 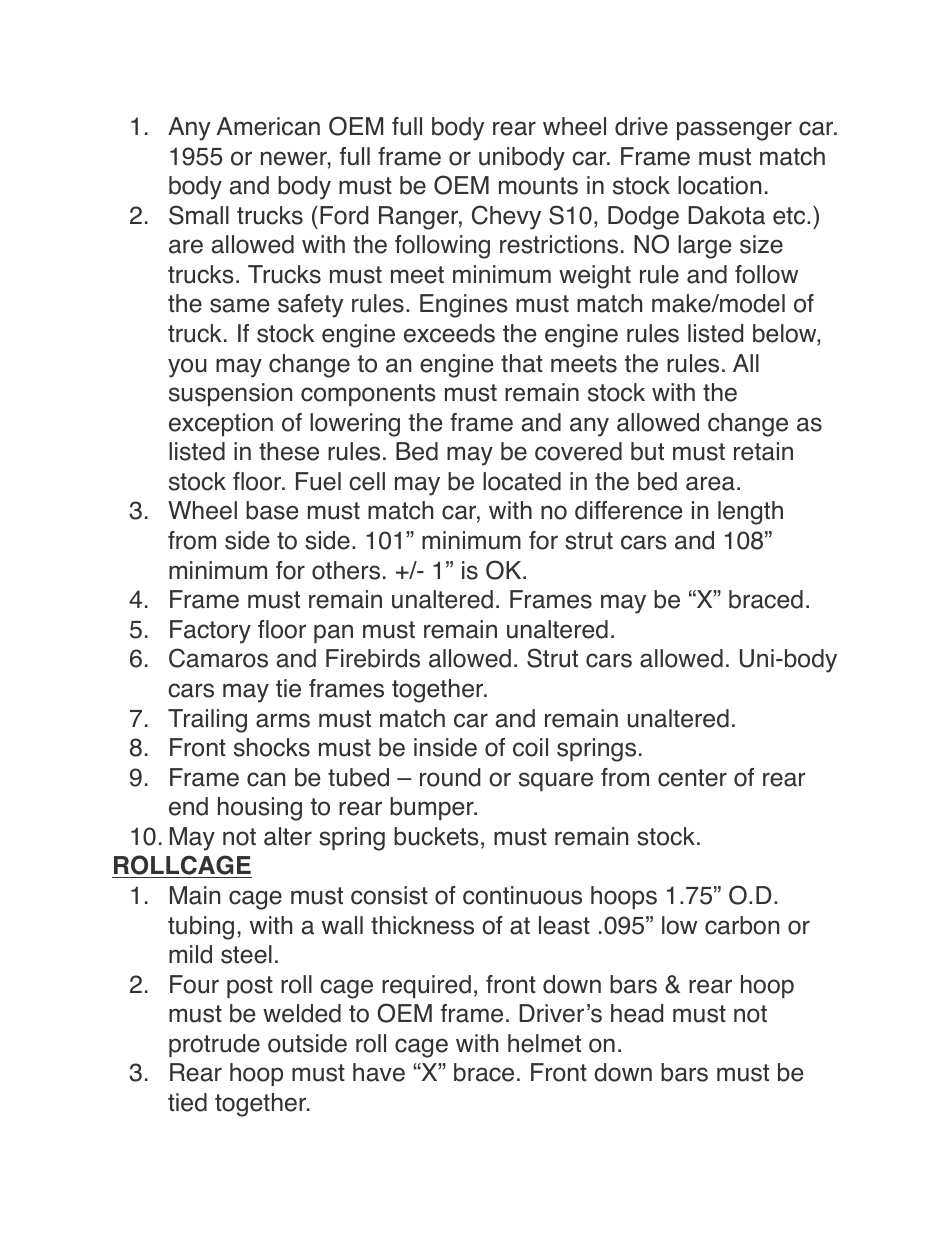 What do you see at coordinates (450, 777) in the page?
I see `round` at bounding box center [450, 777].
